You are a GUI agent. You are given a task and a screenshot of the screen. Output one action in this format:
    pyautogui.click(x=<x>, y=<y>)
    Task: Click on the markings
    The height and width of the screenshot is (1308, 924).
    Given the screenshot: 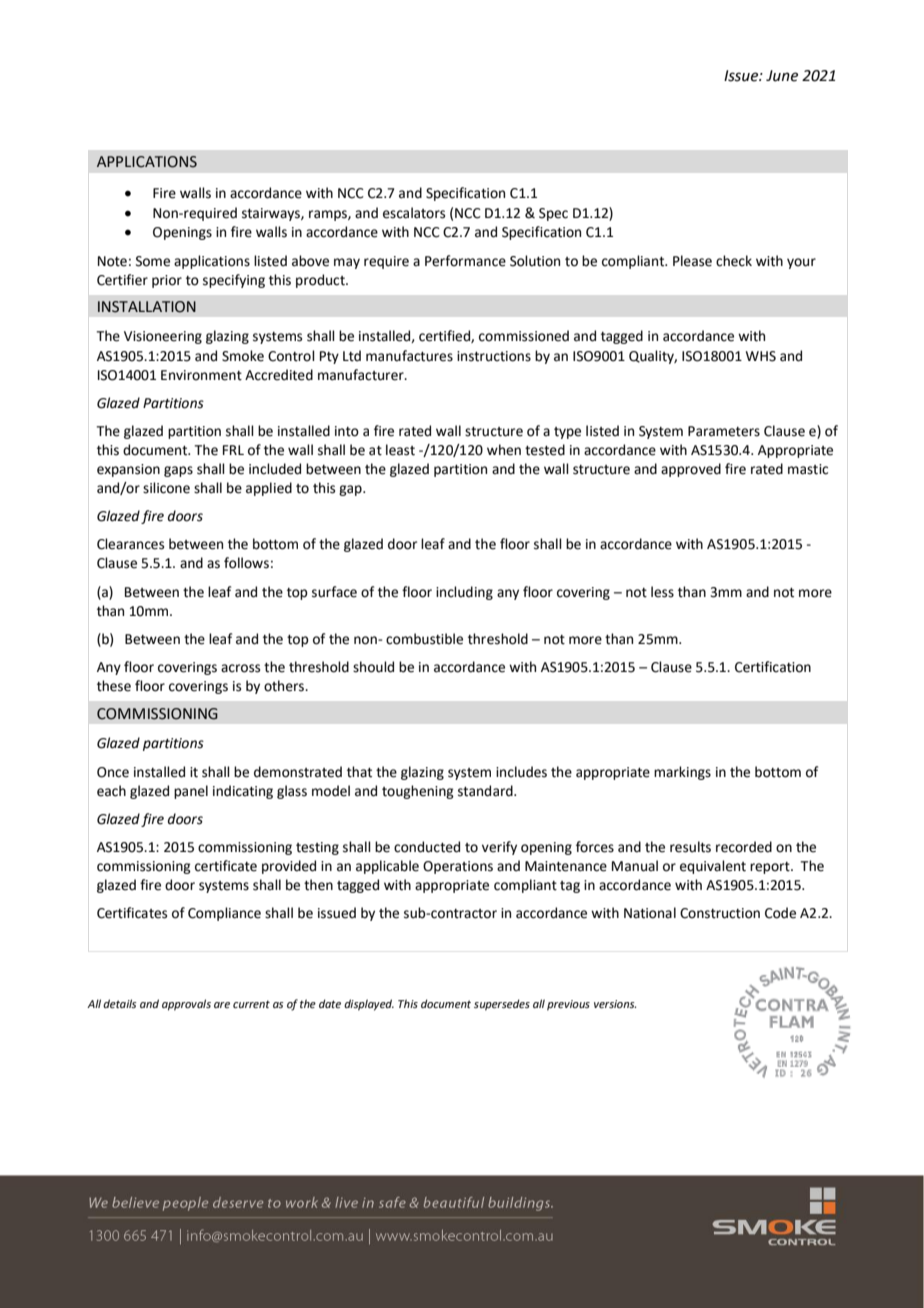 What is the action you would take?
    pyautogui.click(x=682, y=773)
